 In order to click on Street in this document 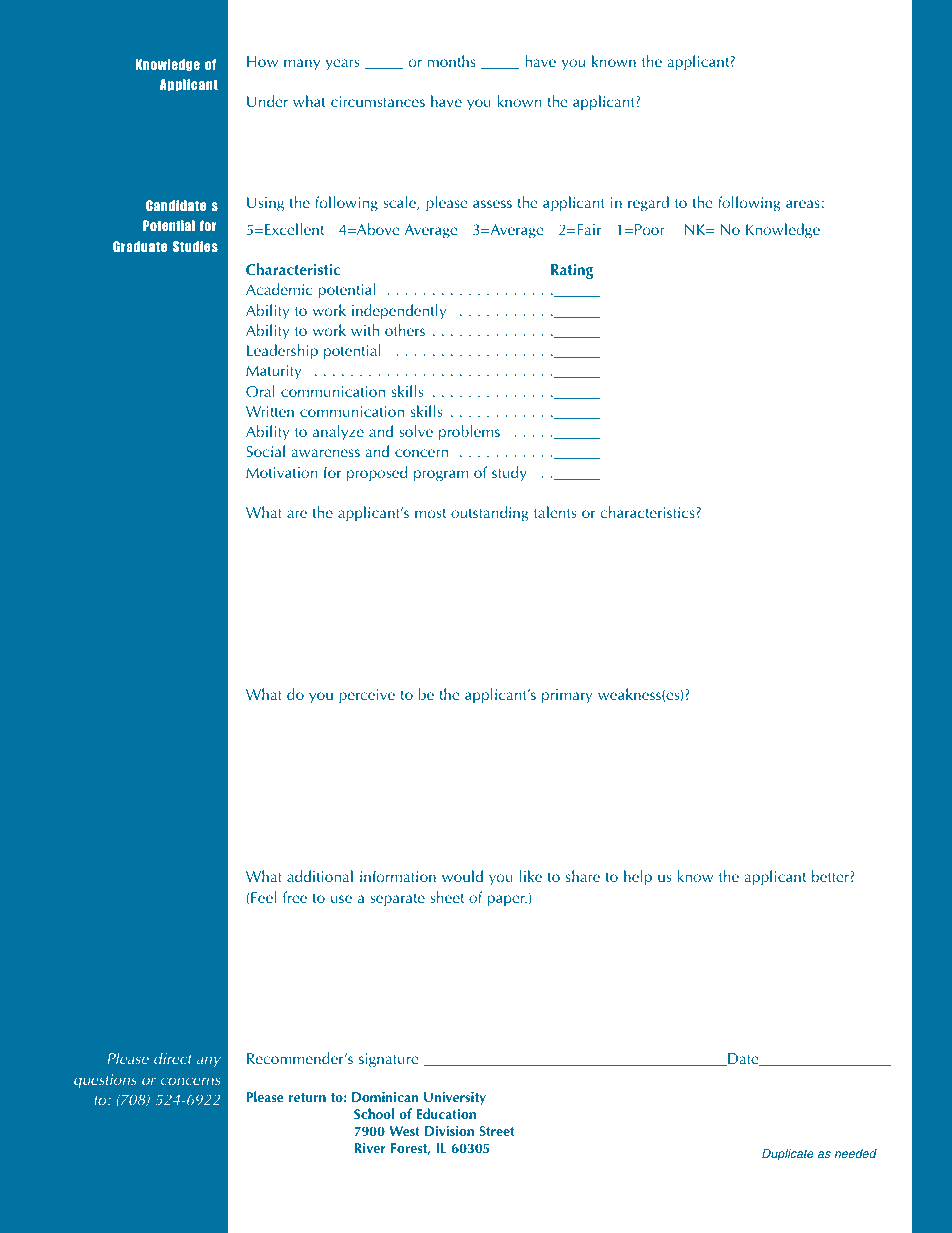, I will do `click(497, 1131)`.
